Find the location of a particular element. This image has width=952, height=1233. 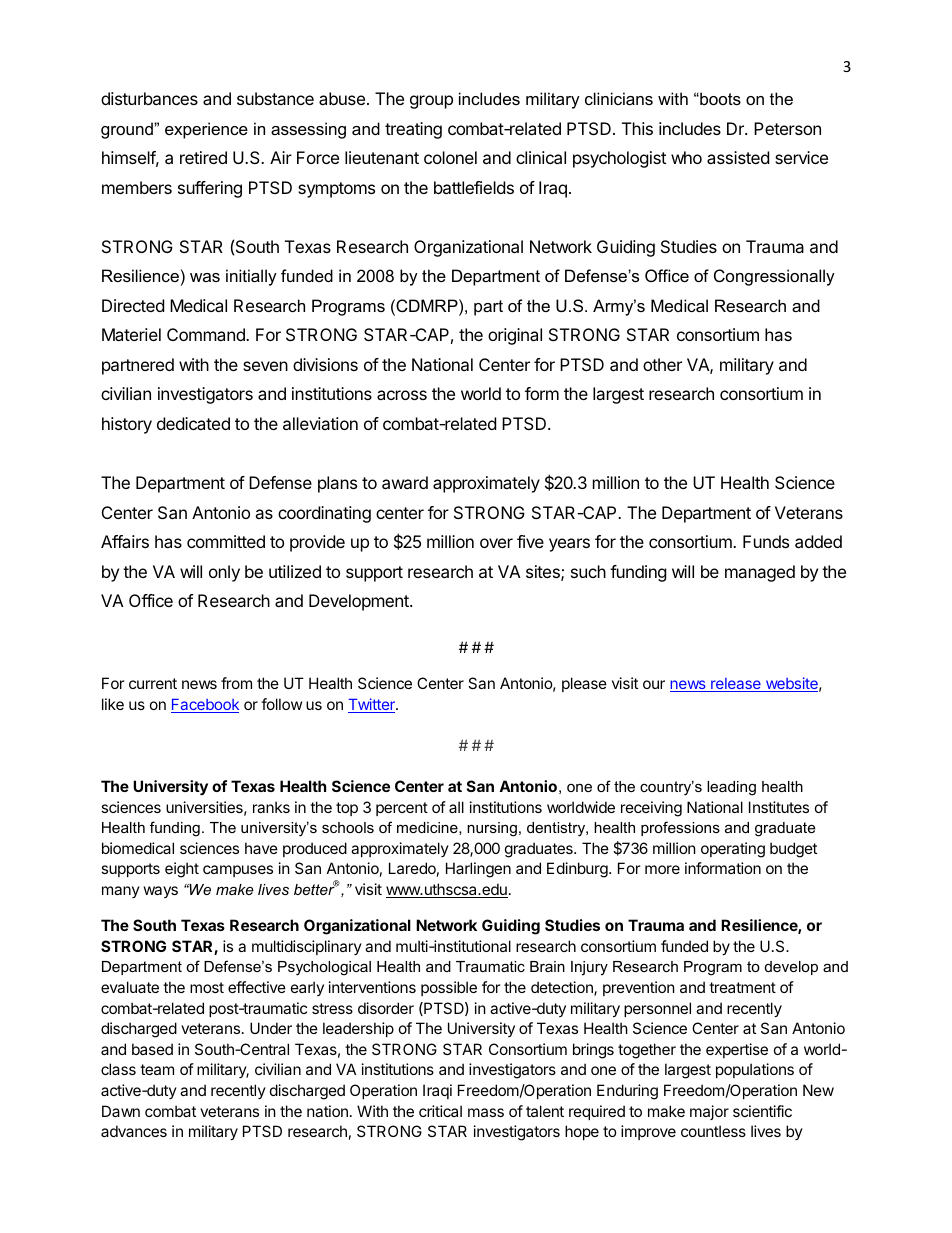

dedicated is located at coordinates (193, 423).
